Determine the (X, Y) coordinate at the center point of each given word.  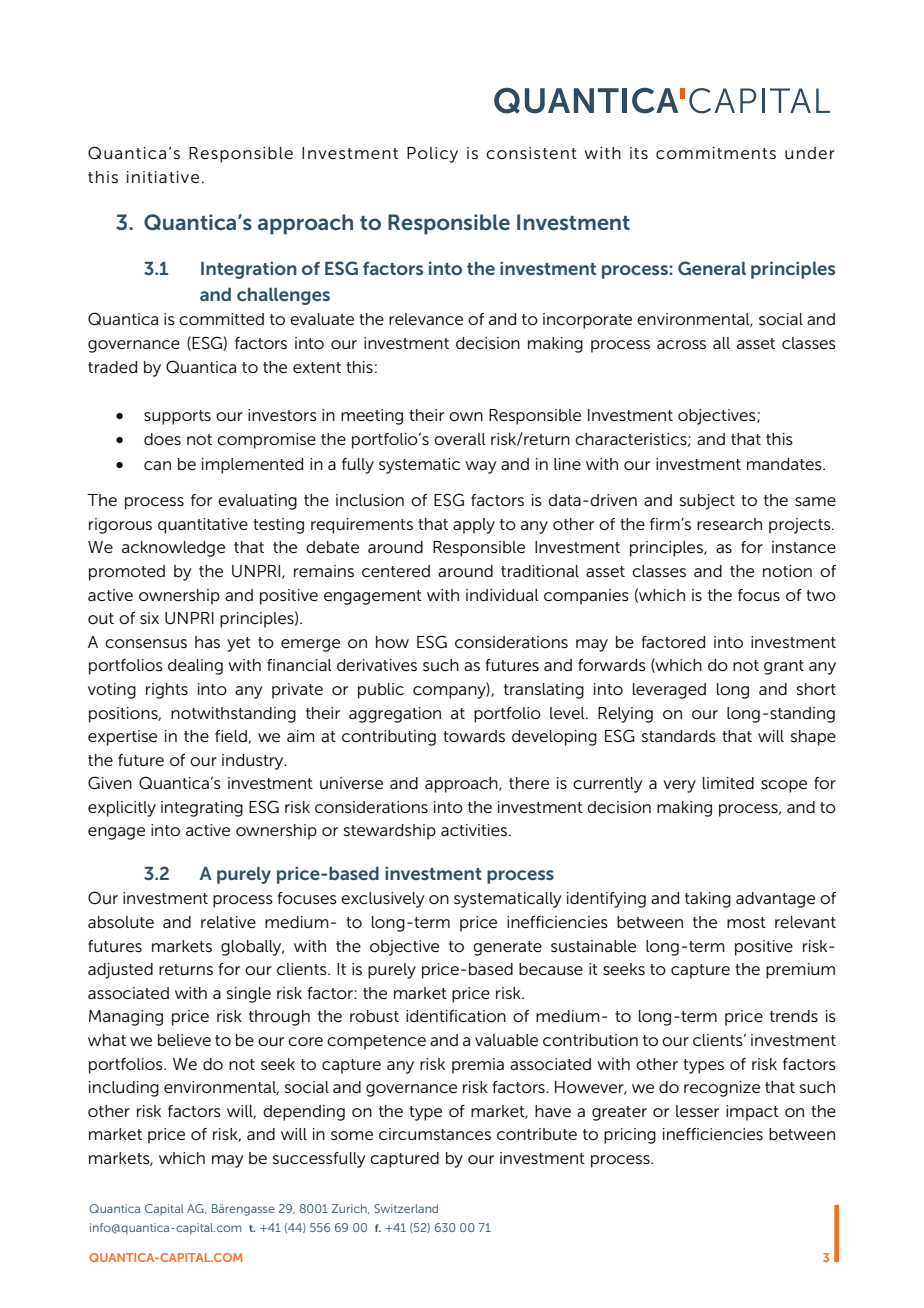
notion (787, 571)
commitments (716, 153)
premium (800, 971)
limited (728, 783)
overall (460, 439)
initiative (163, 177)
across (681, 345)
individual (502, 595)
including (124, 1089)
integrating (202, 809)
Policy (432, 155)
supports (177, 417)
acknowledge (173, 549)
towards (474, 736)
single (249, 995)
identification (456, 1016)
